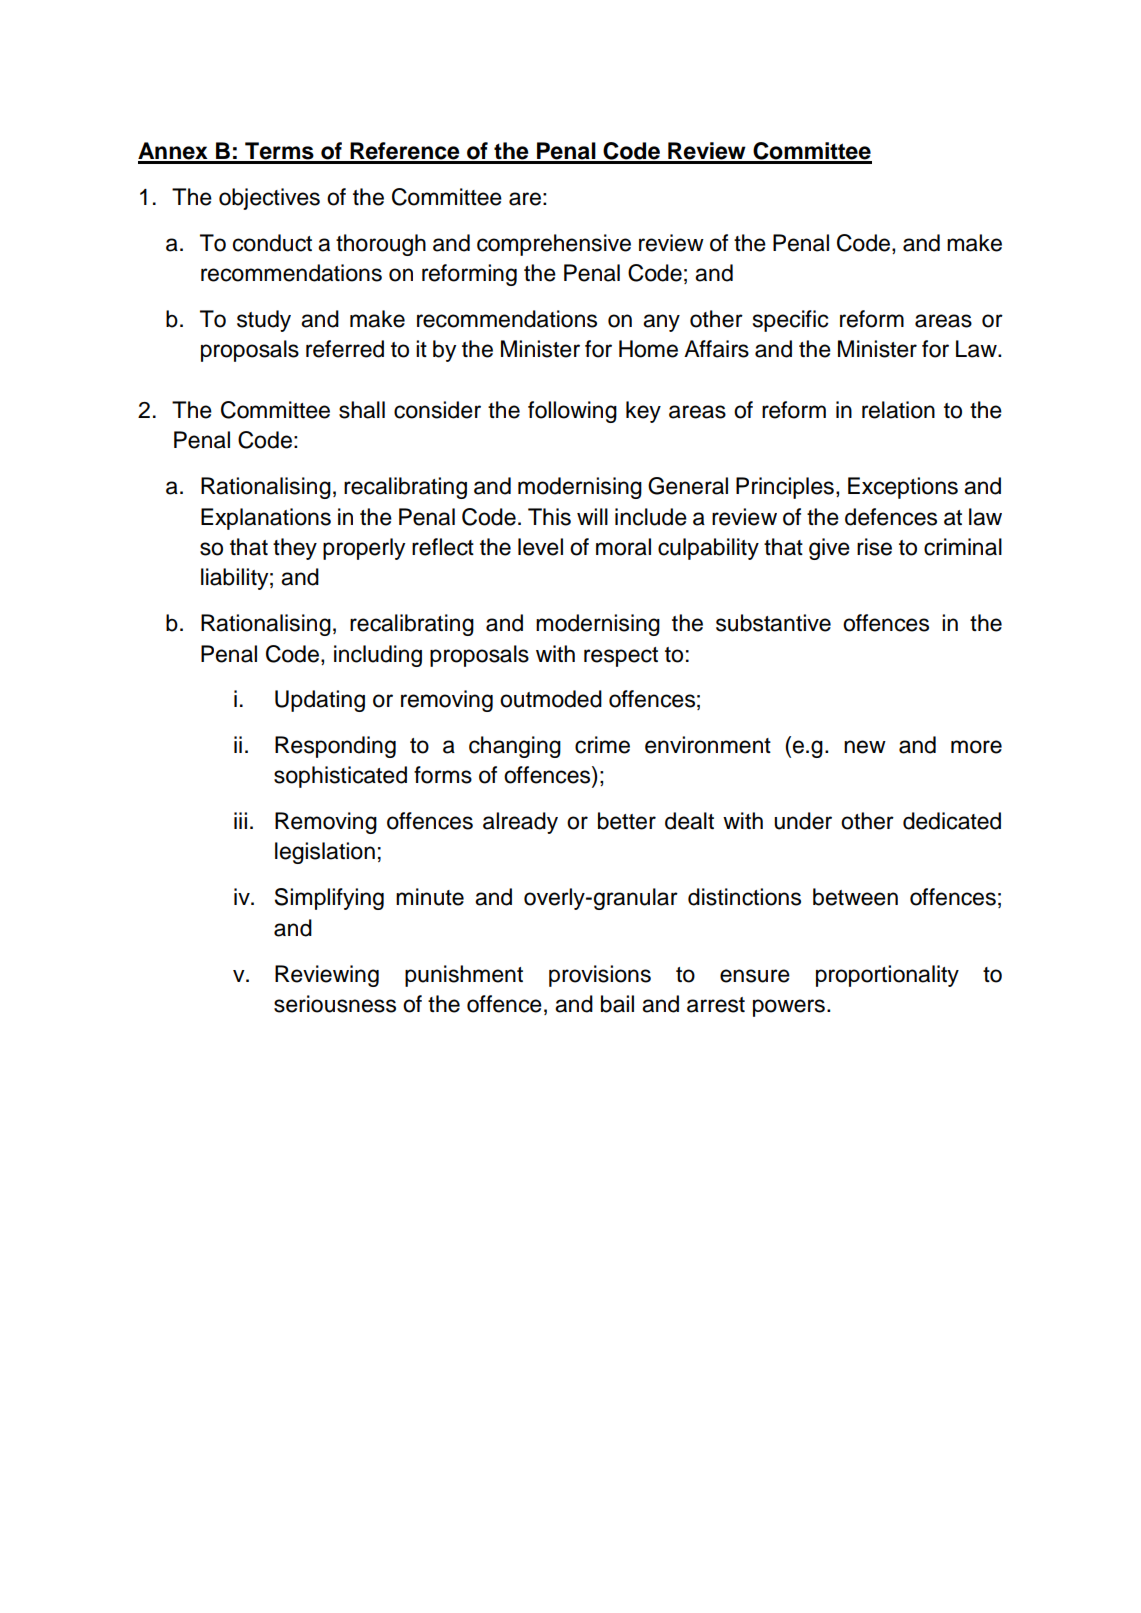 This screenshot has width=1141, height=1613. I want to click on comprehensive, so click(554, 245).
